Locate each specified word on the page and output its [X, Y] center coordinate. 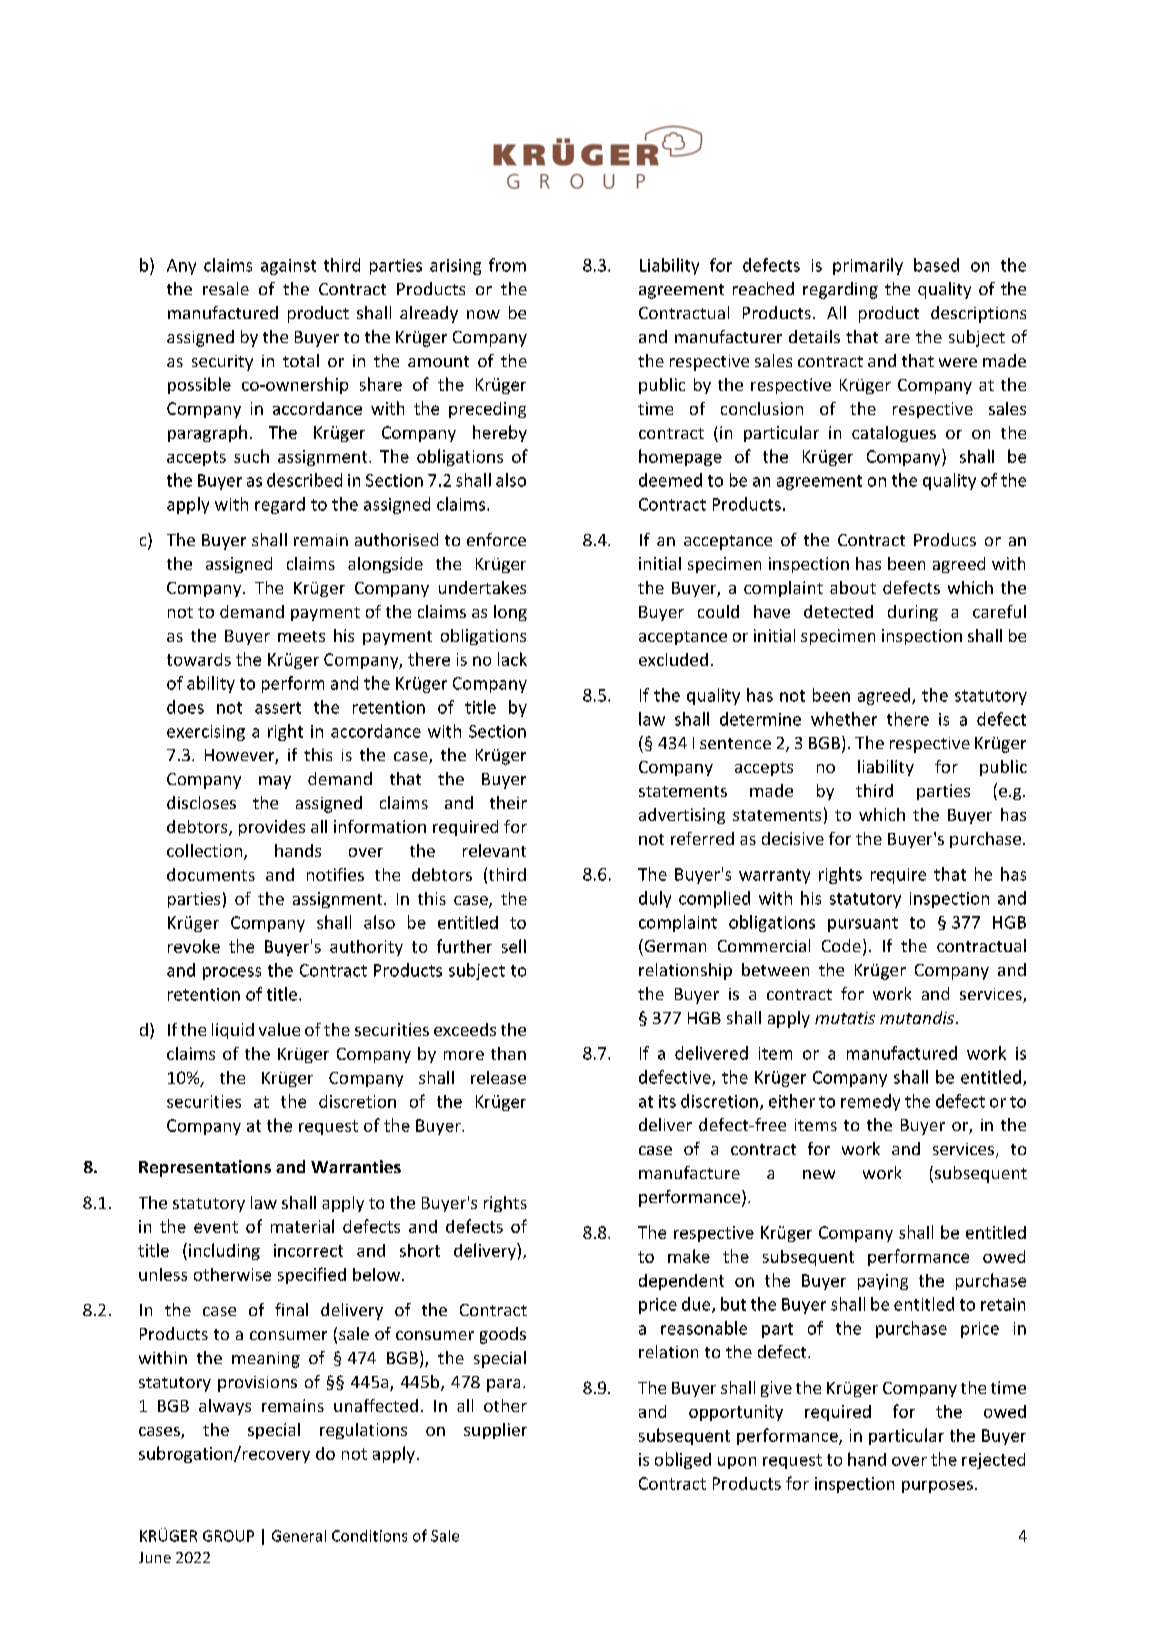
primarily [868, 266]
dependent [681, 1282]
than [508, 1053]
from [507, 265]
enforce [496, 539]
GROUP [228, 1536]
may [275, 782]
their [508, 802]
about [853, 587]
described [304, 480]
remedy [870, 1102]
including [224, 1251]
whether [844, 719]
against [288, 267]
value [279, 1029]
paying [883, 1282]
